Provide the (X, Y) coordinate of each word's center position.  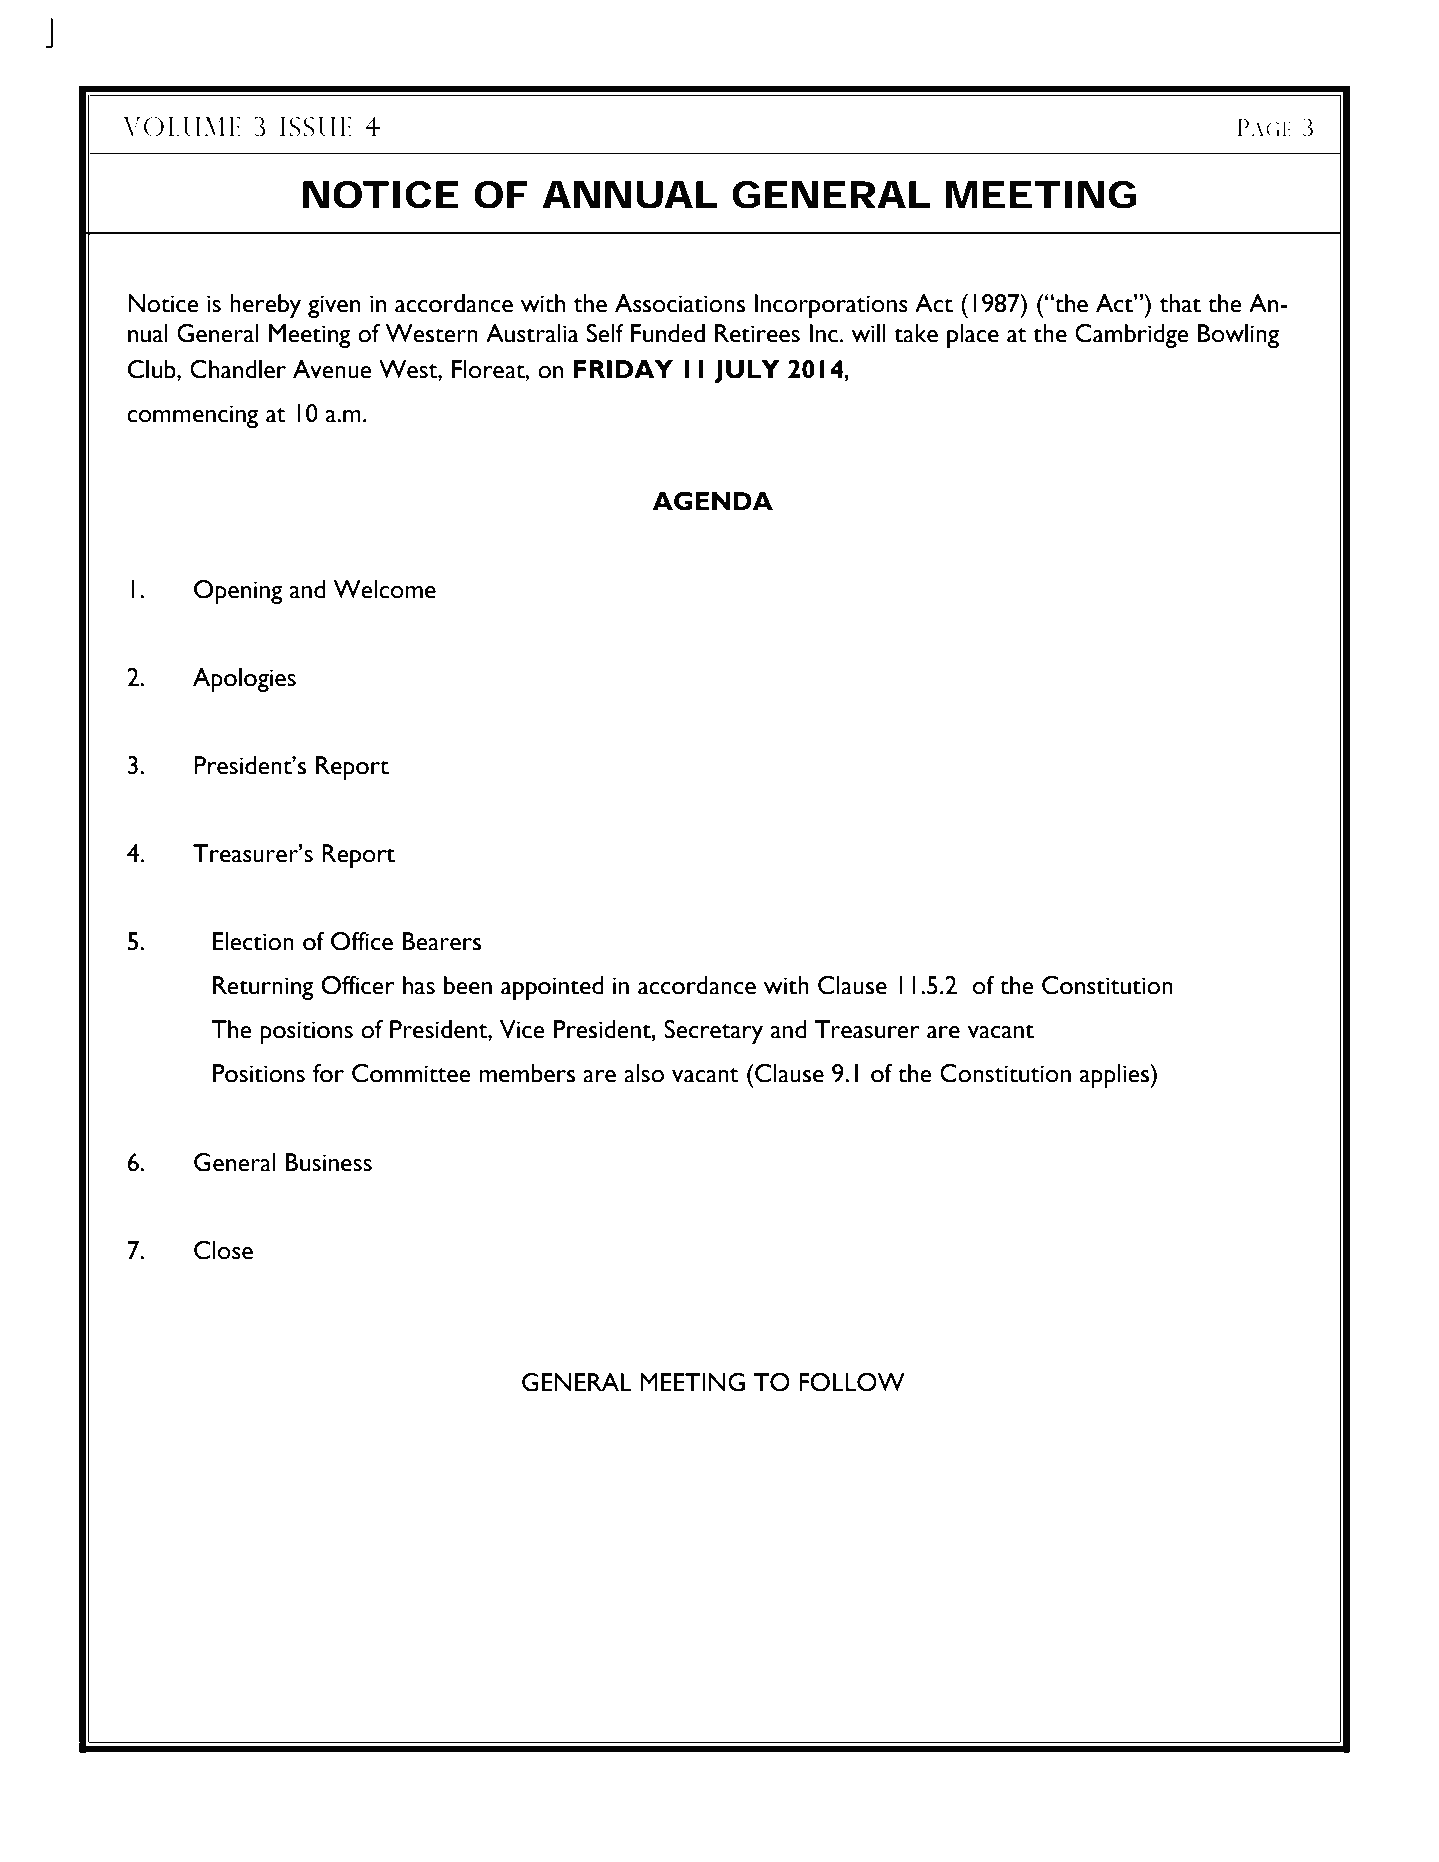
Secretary (713, 1032)
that (1180, 303)
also (644, 1073)
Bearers (442, 941)
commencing (192, 416)
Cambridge (1132, 336)
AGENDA (713, 501)
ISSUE (316, 127)
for (328, 1073)
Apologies (244, 680)
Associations (680, 303)
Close (223, 1250)
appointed (552, 988)
